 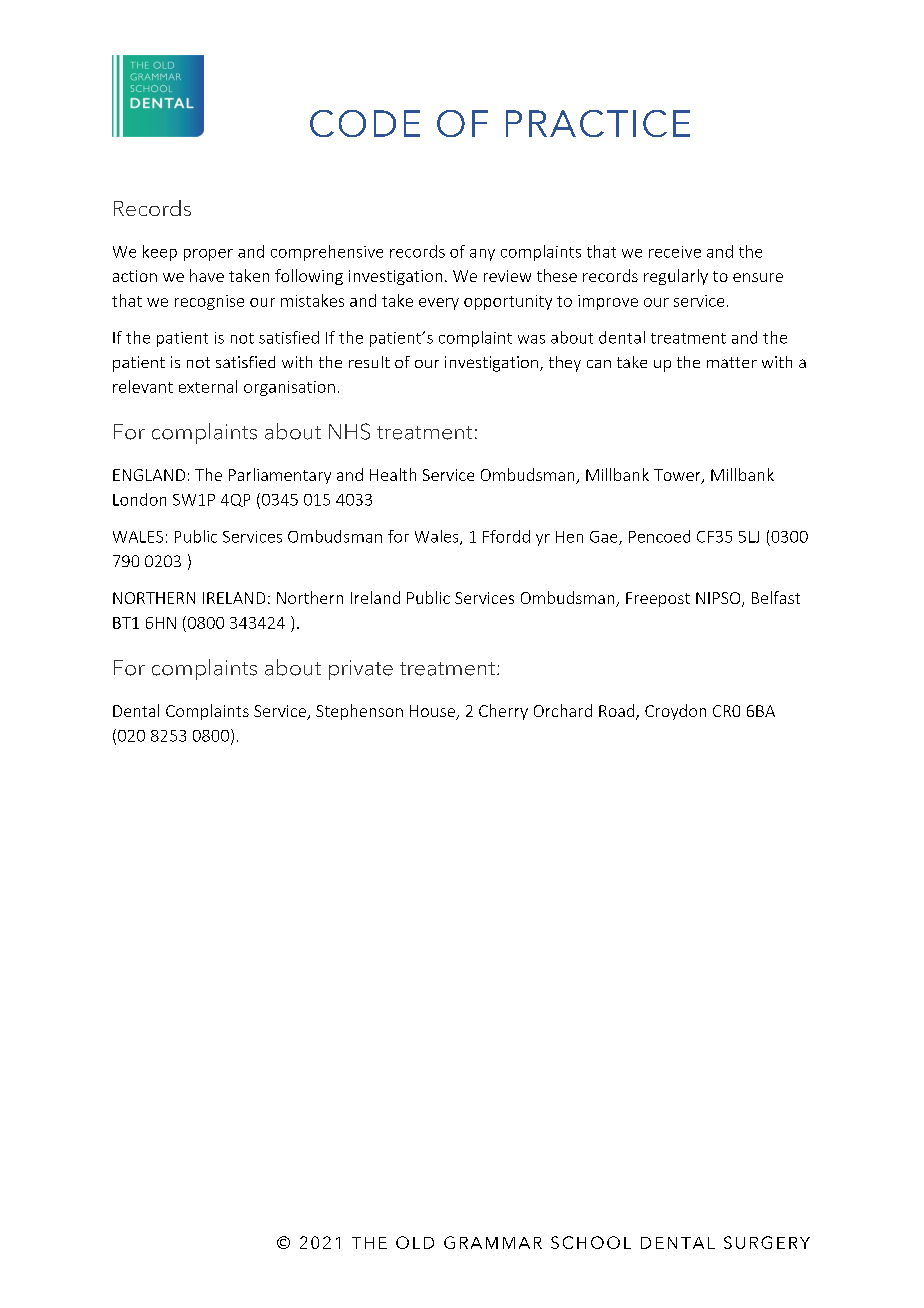 What do you see at coordinates (208, 386) in the document?
I see `external` at bounding box center [208, 386].
